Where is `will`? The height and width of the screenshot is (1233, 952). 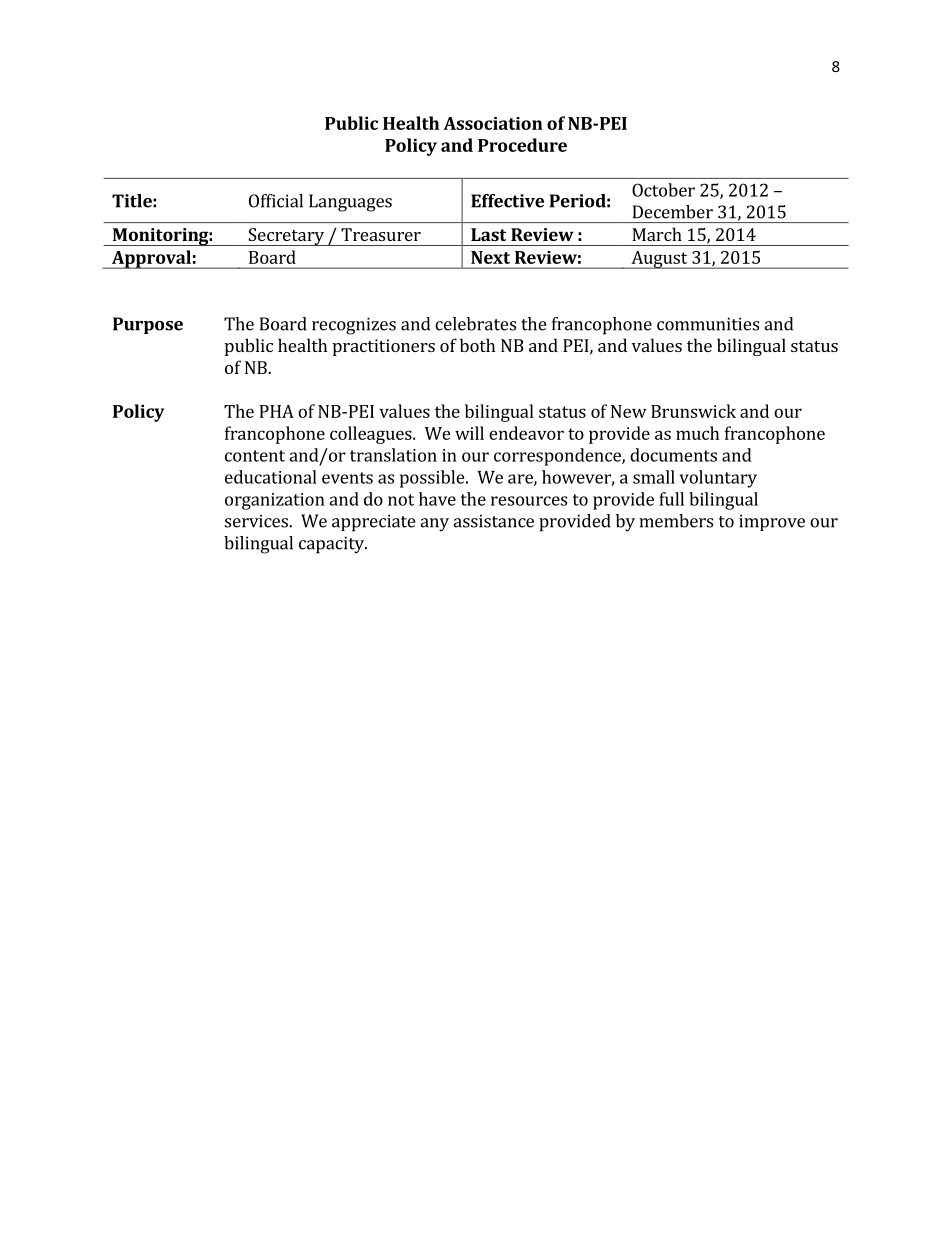 will is located at coordinates (469, 433).
